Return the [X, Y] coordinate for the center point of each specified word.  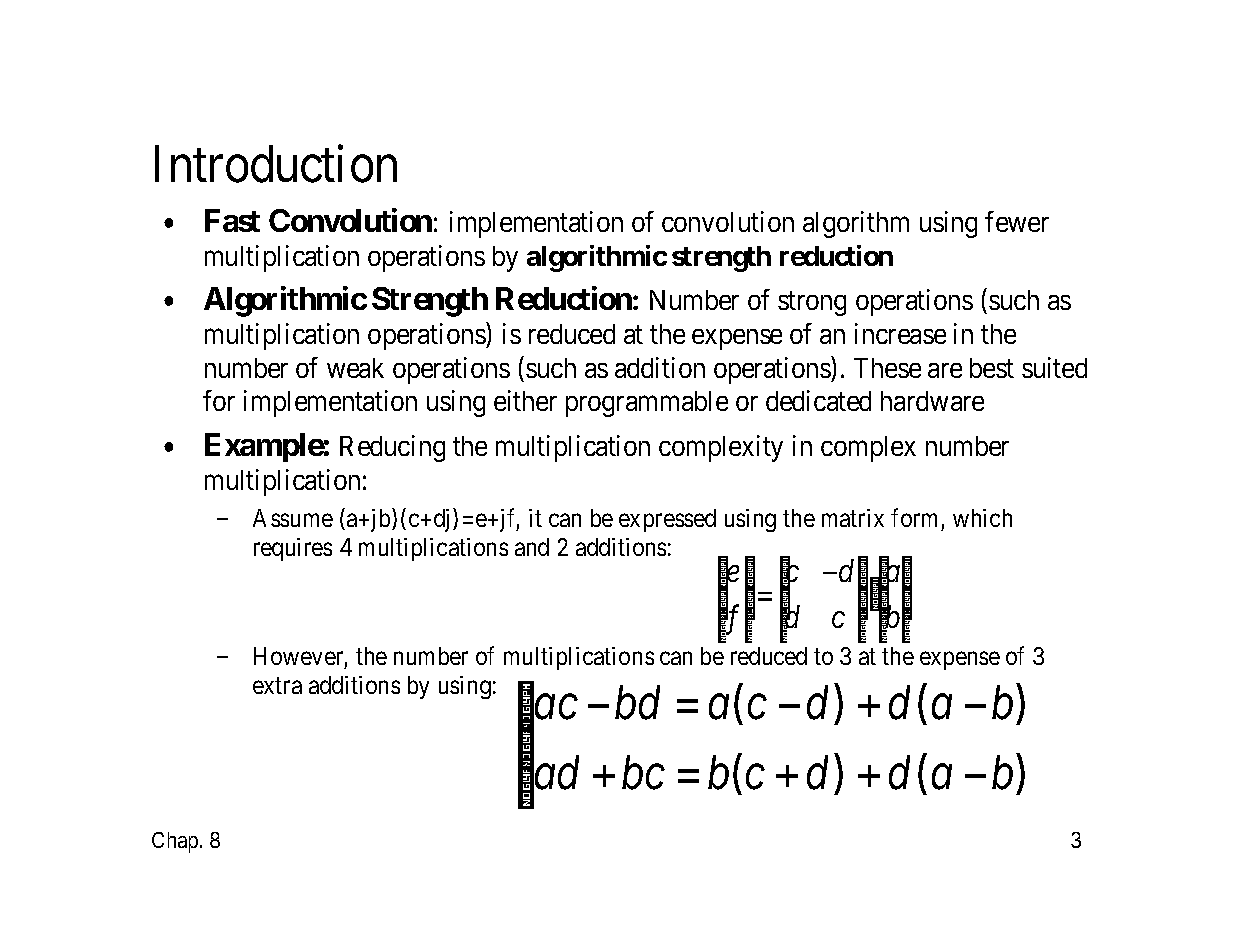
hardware [932, 401]
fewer [1017, 221]
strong [812, 304]
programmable [647, 404]
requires [293, 549]
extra [277, 686]
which [982, 518]
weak [355, 368]
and [532, 547]
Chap [175, 842]
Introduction [276, 164]
